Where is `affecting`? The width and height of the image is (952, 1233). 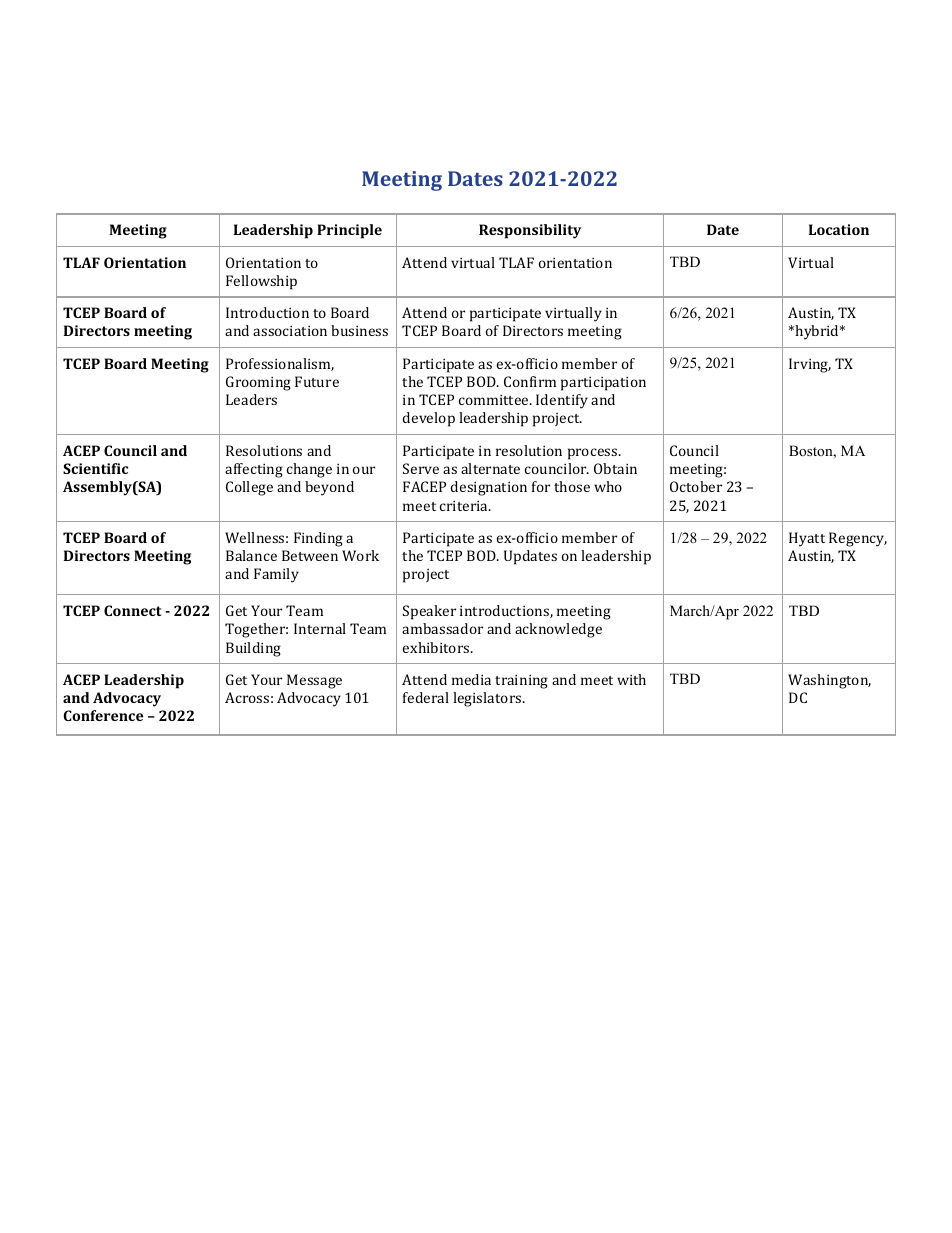
affecting is located at coordinates (254, 470).
